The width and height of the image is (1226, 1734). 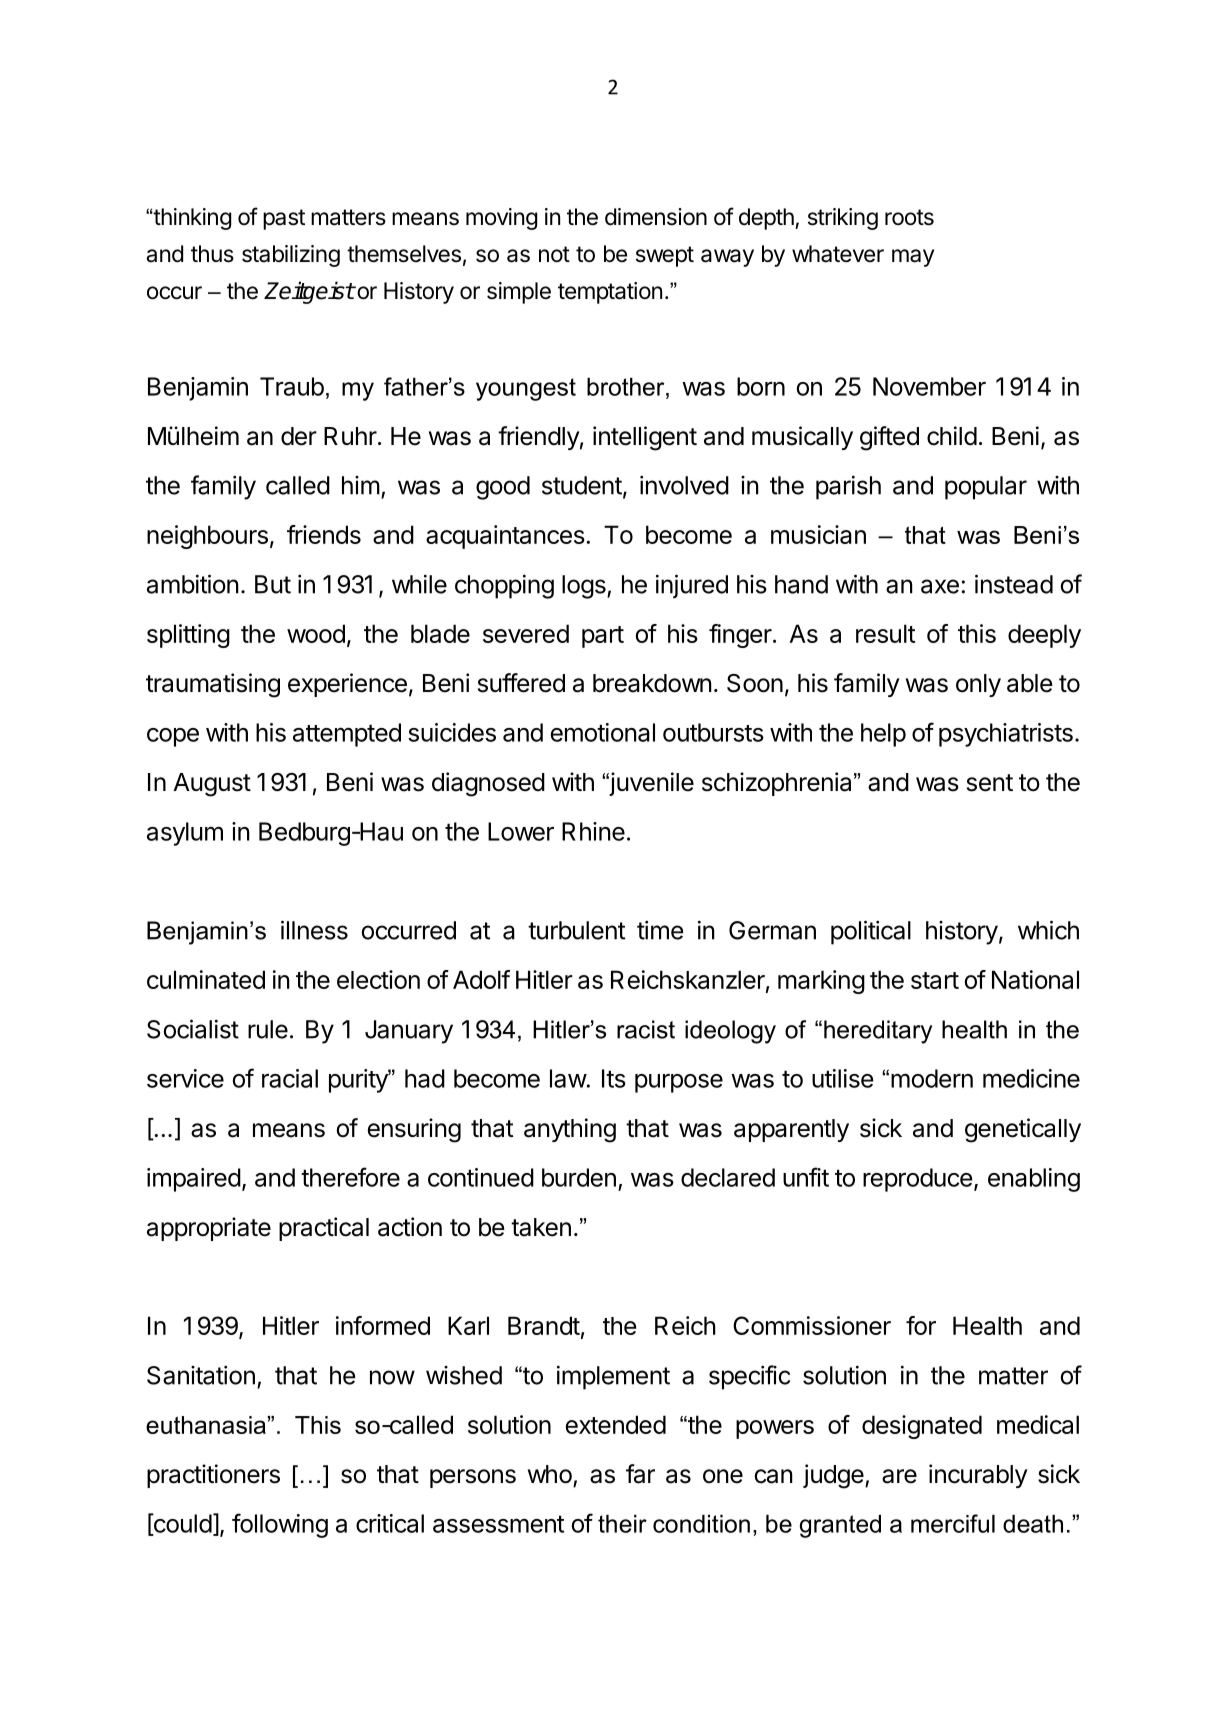 I want to click on stabilizing, so click(x=291, y=256).
